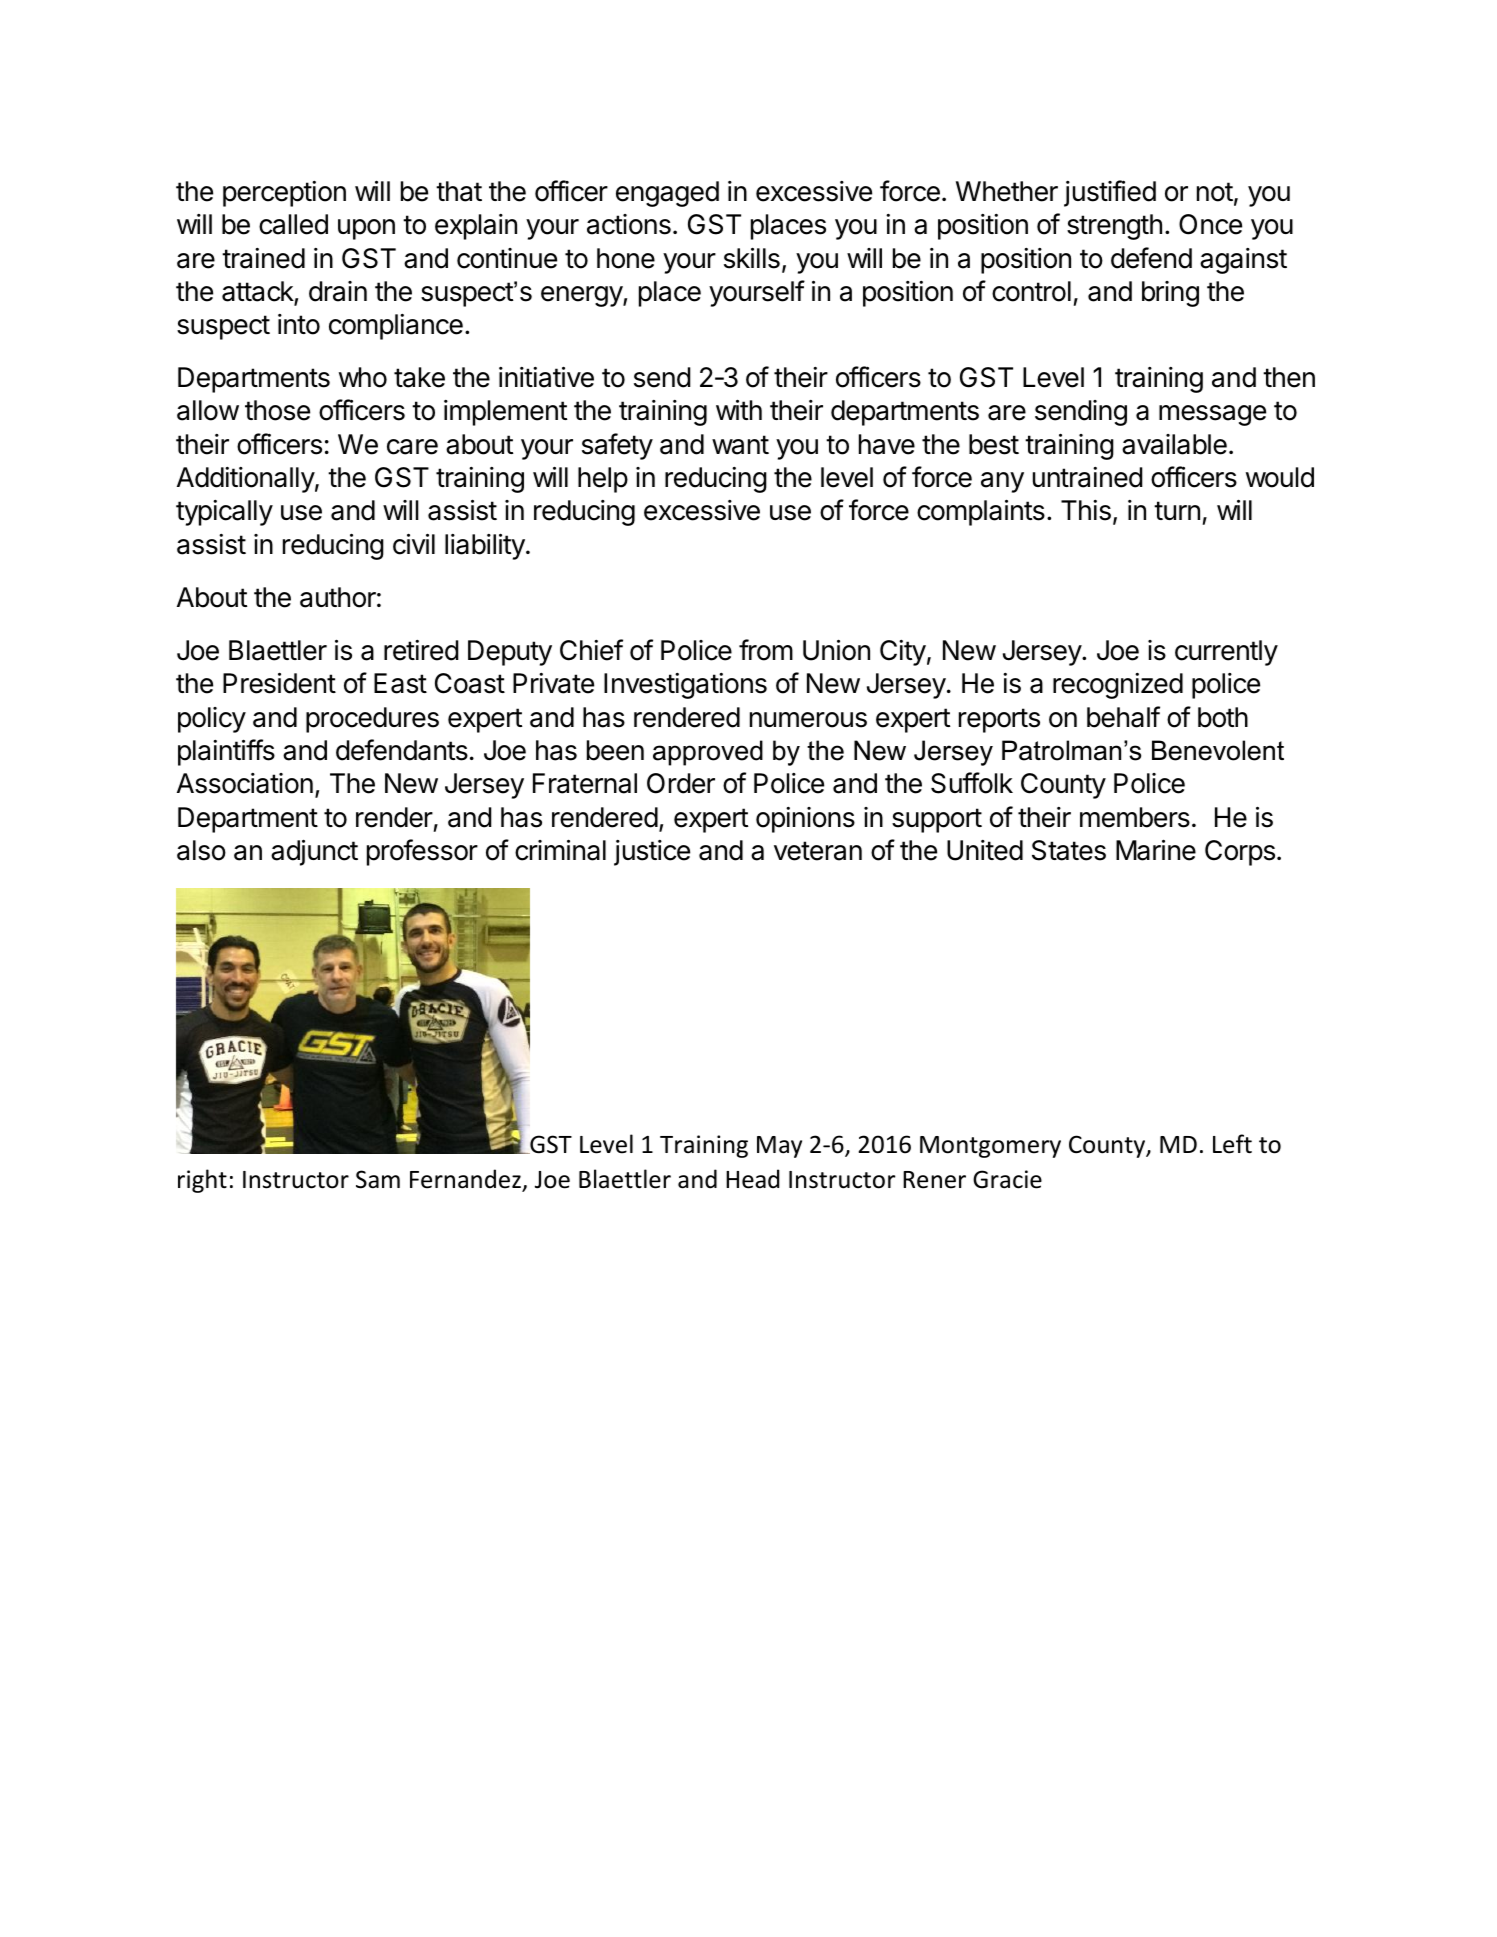  What do you see at coordinates (366, 229) in the screenshot?
I see `upon` at bounding box center [366, 229].
